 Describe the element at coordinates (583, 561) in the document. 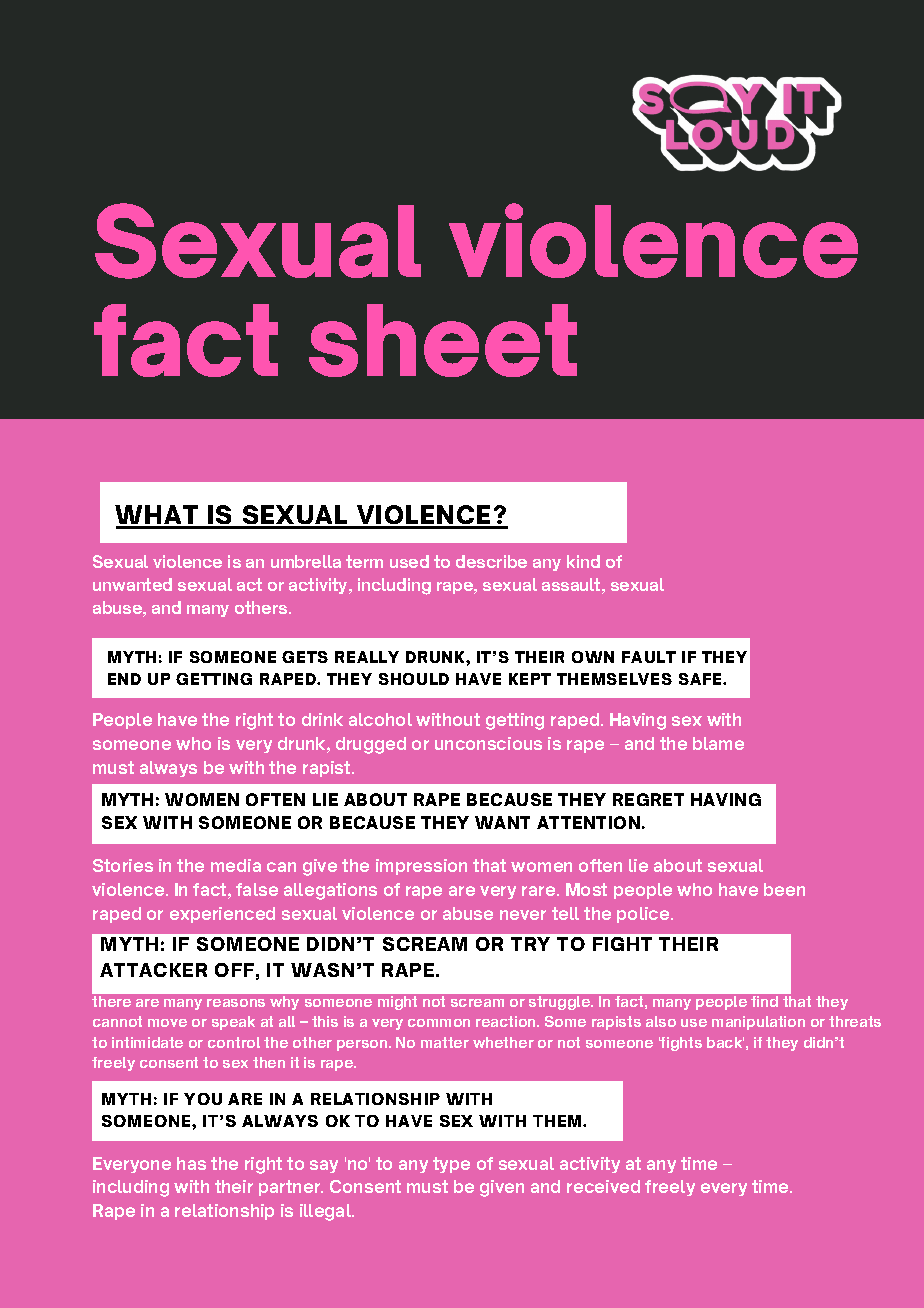

I see `kind` at that location.
